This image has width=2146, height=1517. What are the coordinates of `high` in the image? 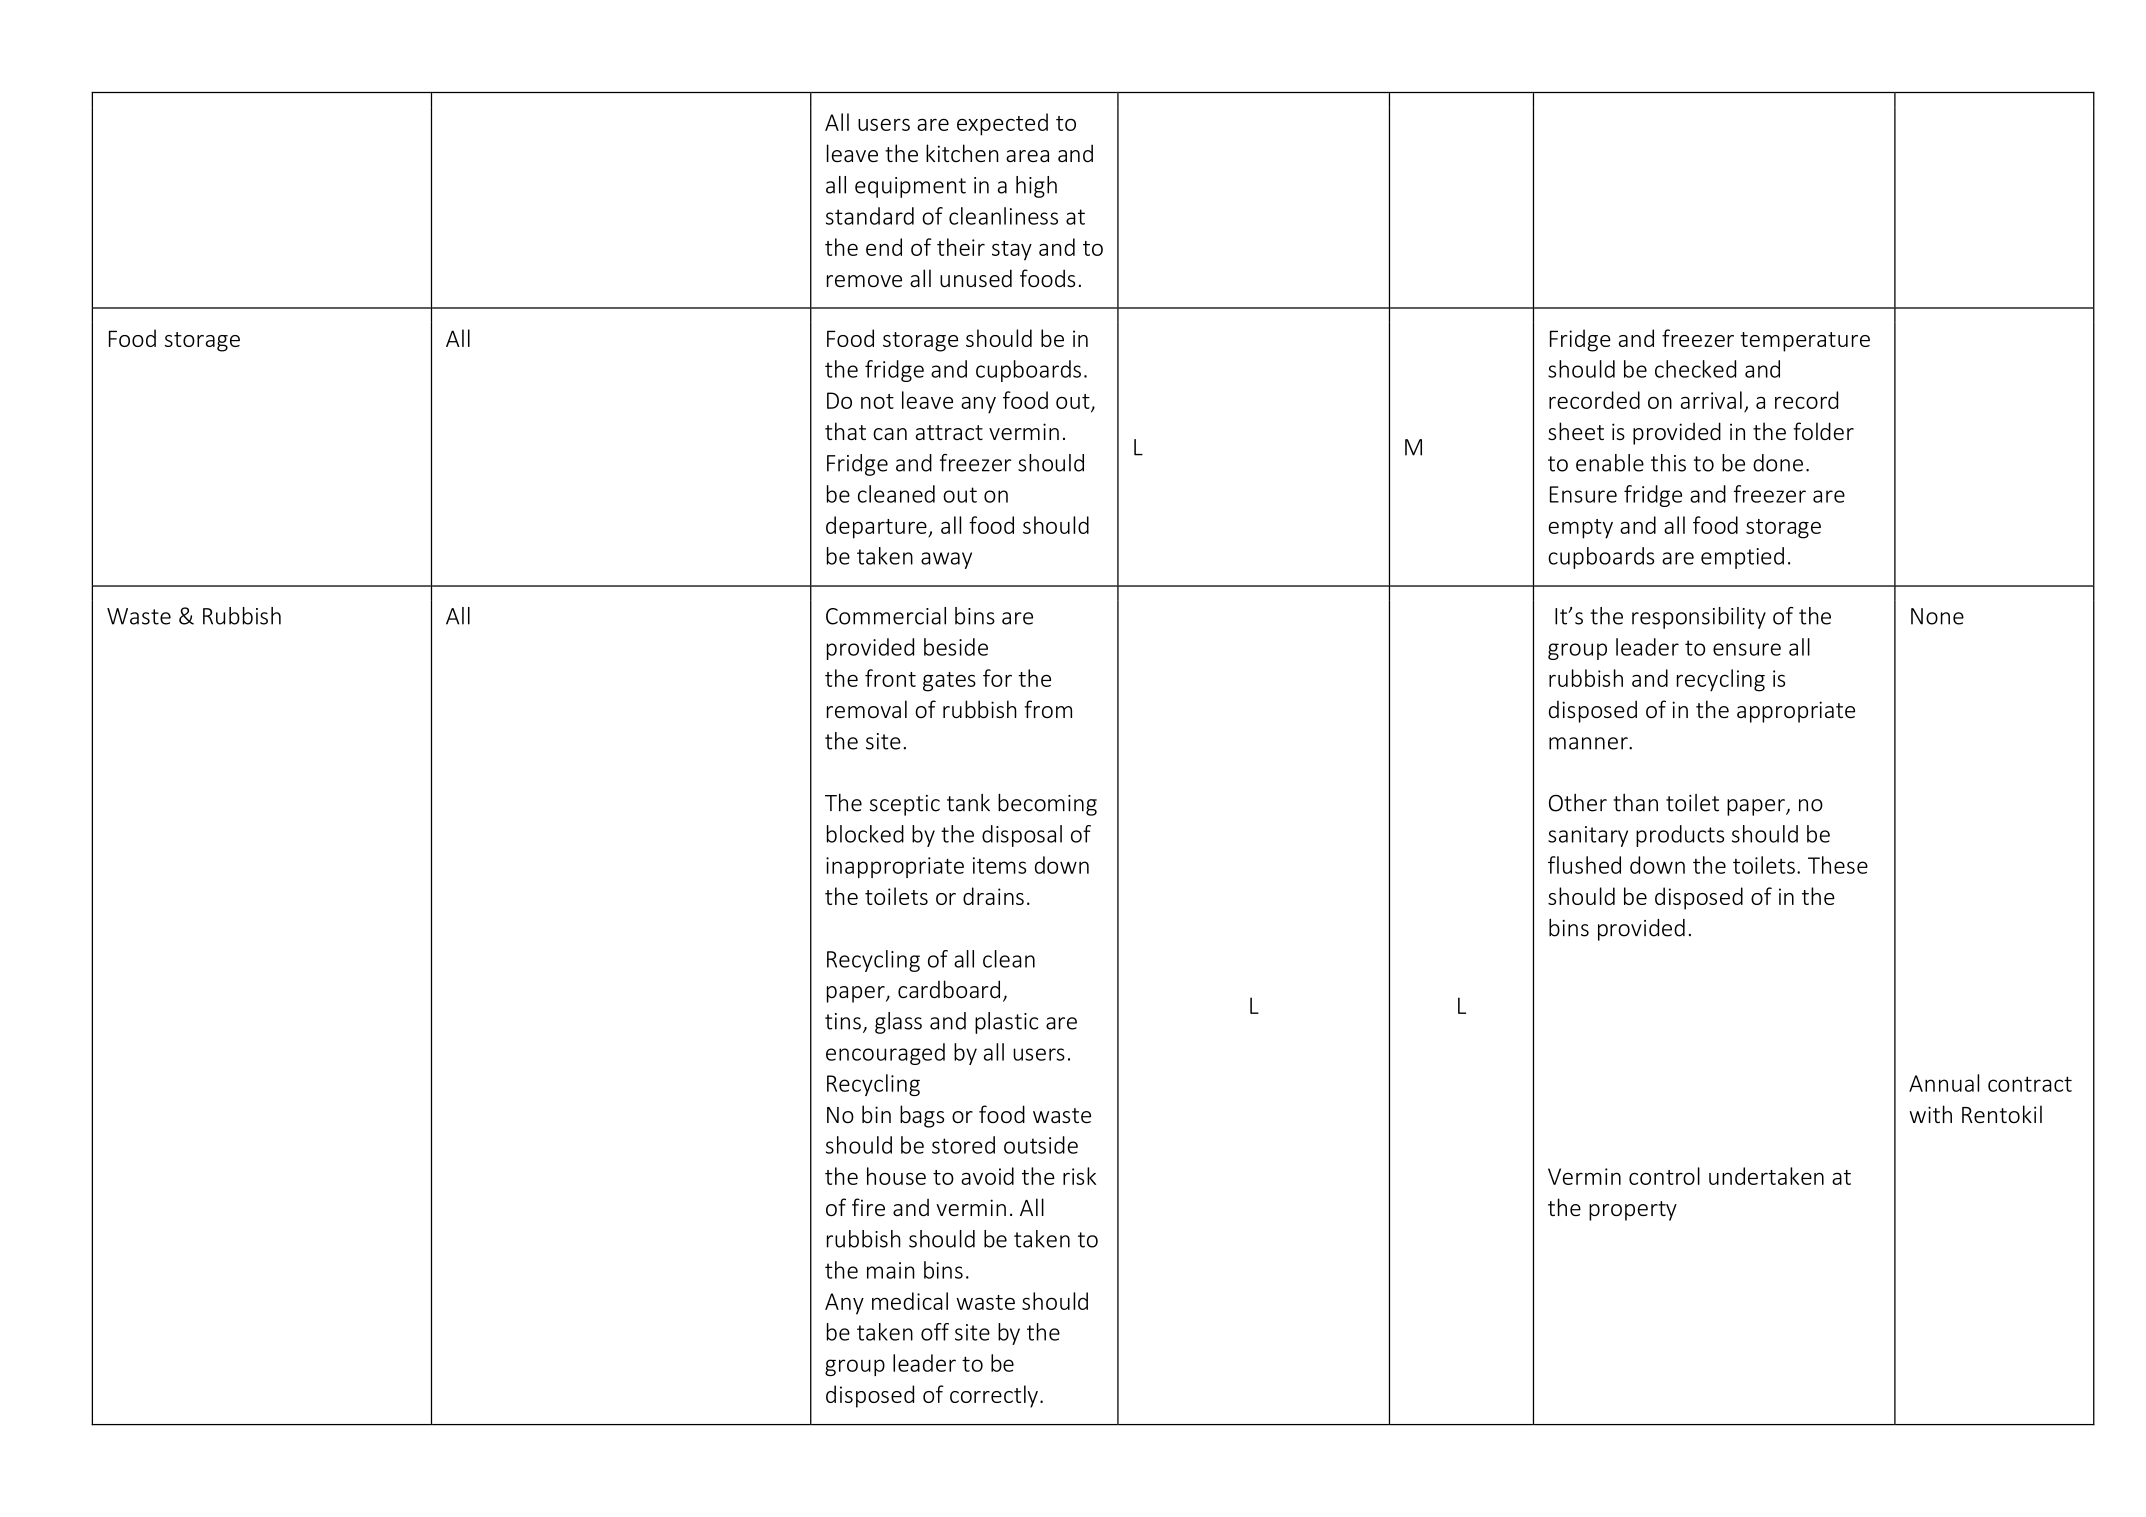 It's located at (1036, 187).
